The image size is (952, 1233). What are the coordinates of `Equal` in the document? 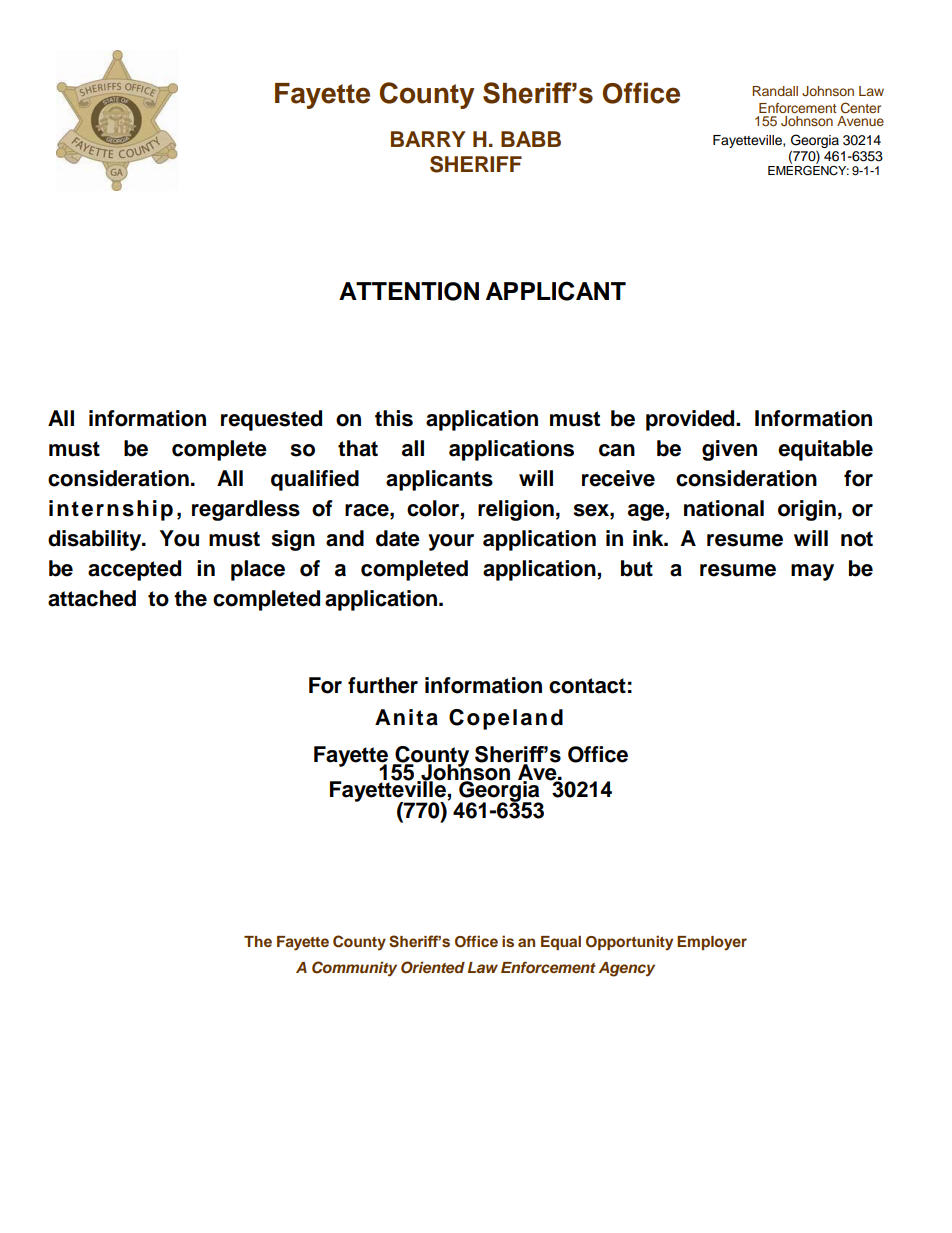 It's located at (561, 943).
